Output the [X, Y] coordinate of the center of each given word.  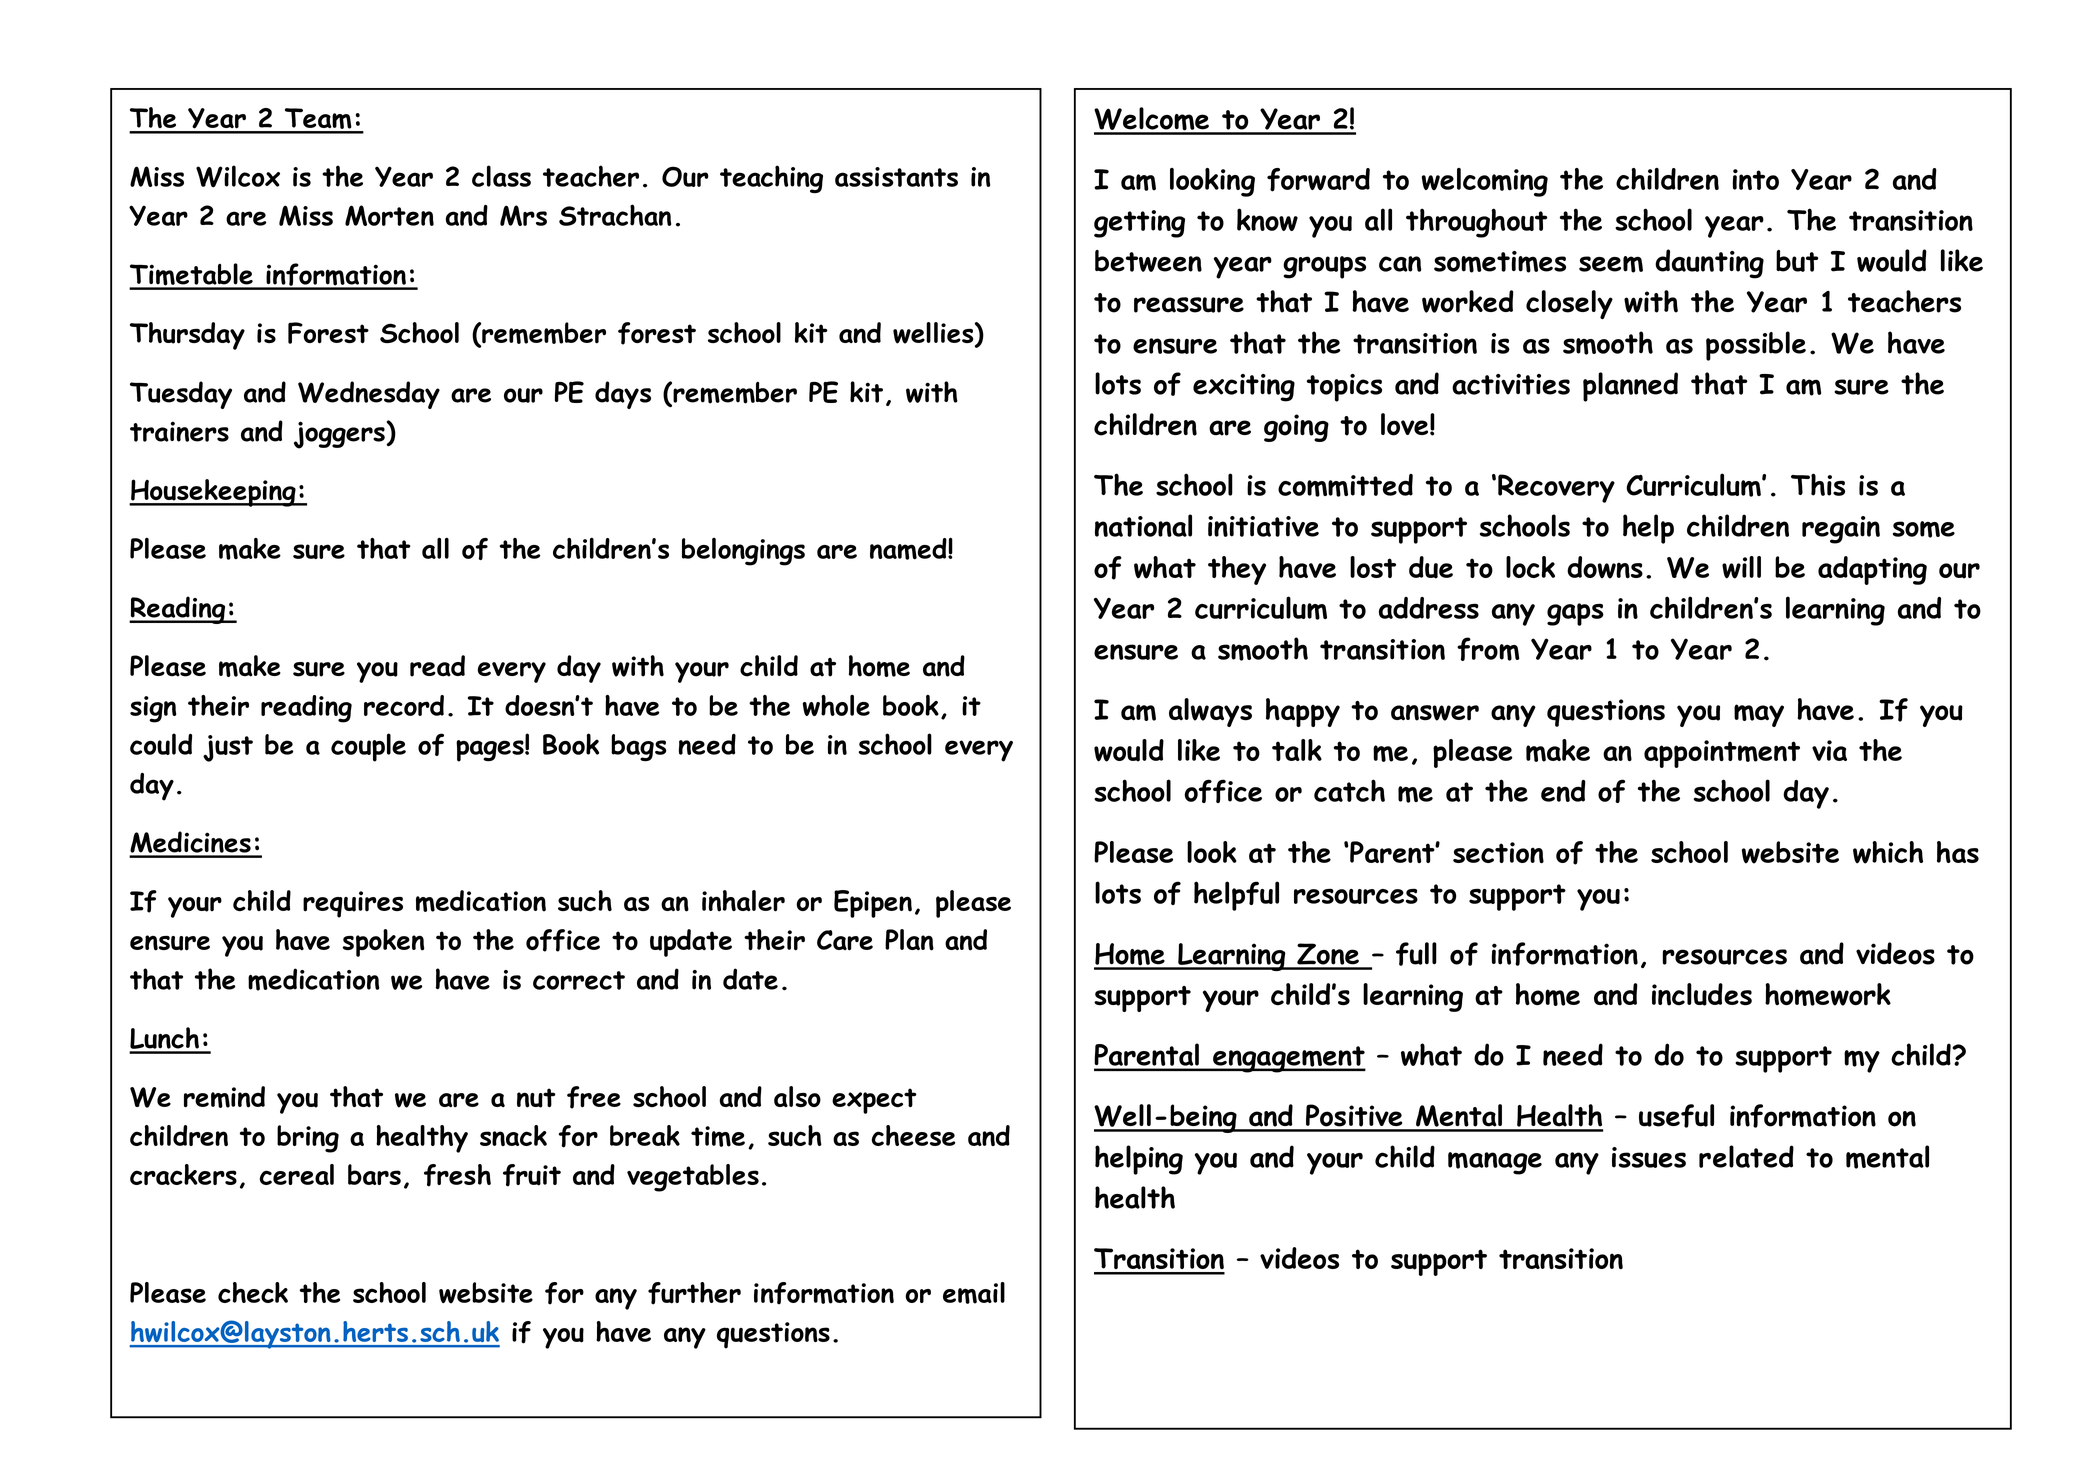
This [1818, 484]
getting [1139, 224]
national [1143, 525]
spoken [383, 943]
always [1210, 712]
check [253, 1292]
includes [1702, 994]
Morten [389, 215]
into [1756, 179]
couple [368, 747]
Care [845, 940]
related [1746, 1156]
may [1759, 715]
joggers [339, 435]
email [974, 1293]
